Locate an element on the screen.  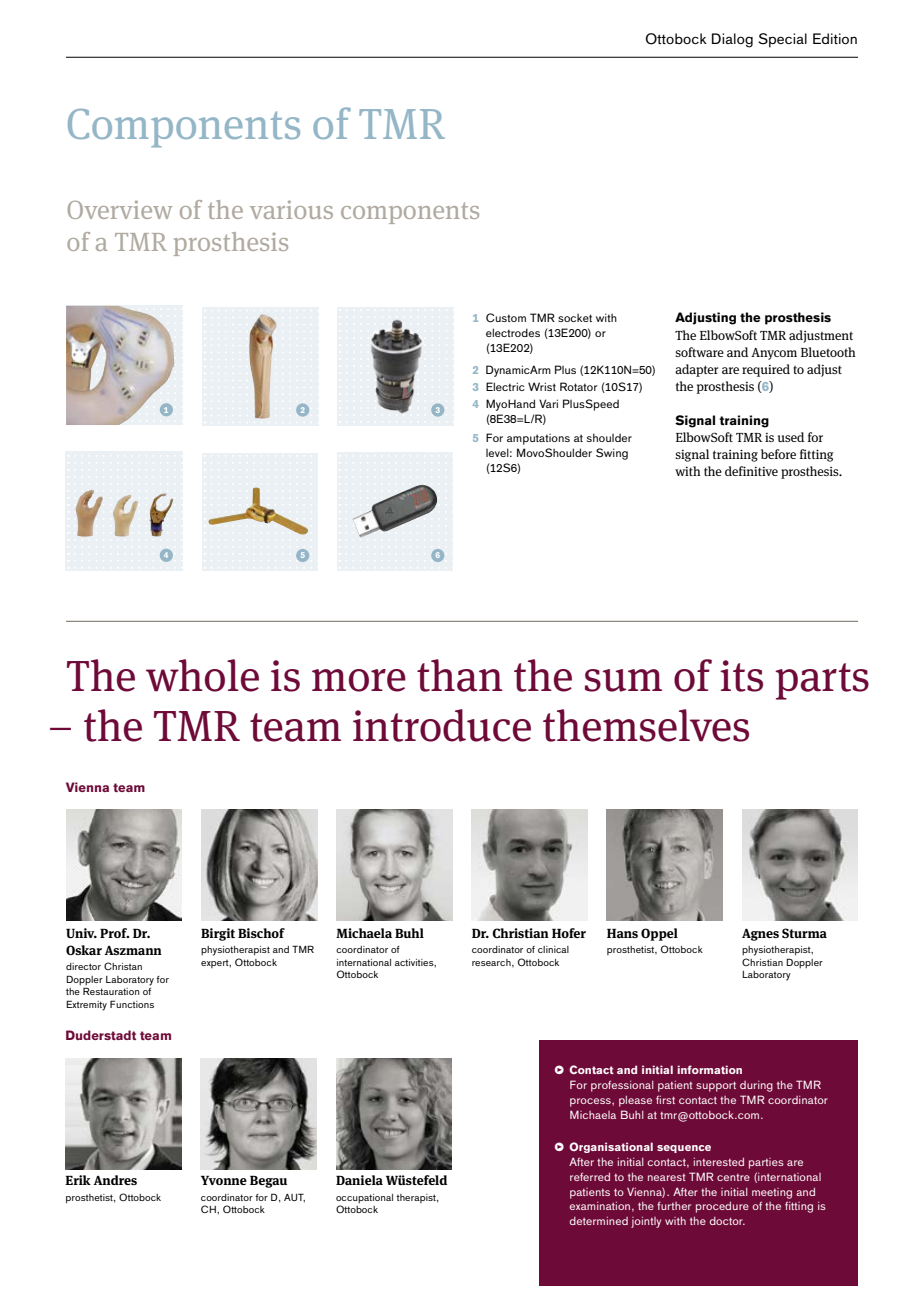
Dialog is located at coordinates (732, 40).
